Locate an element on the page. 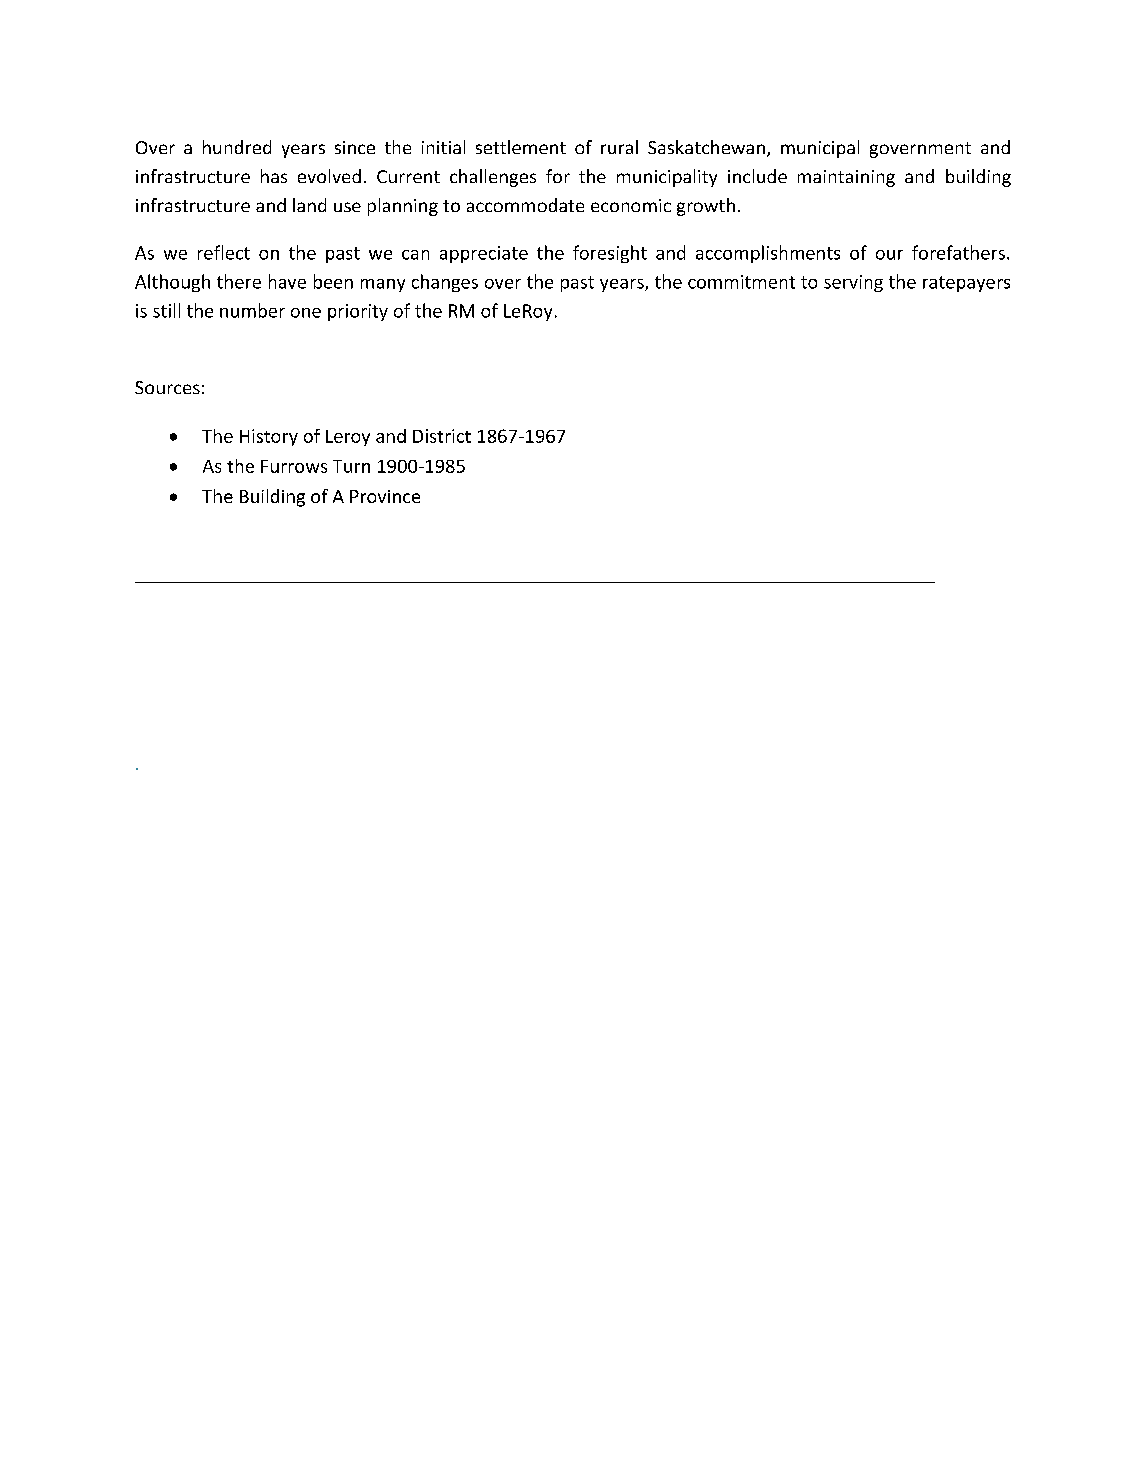  Province is located at coordinates (385, 496).
